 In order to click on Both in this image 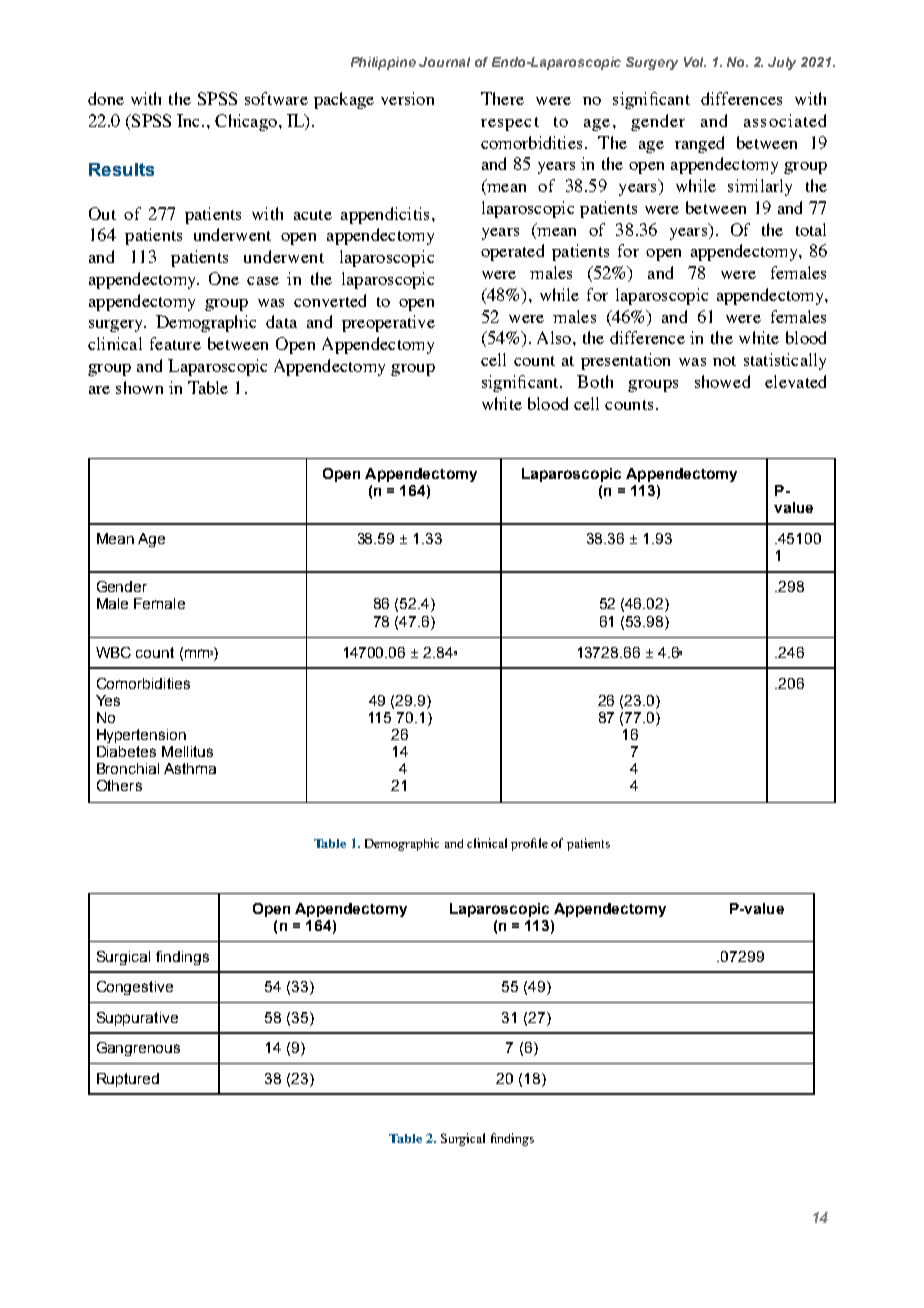, I will do `click(595, 381)`.
